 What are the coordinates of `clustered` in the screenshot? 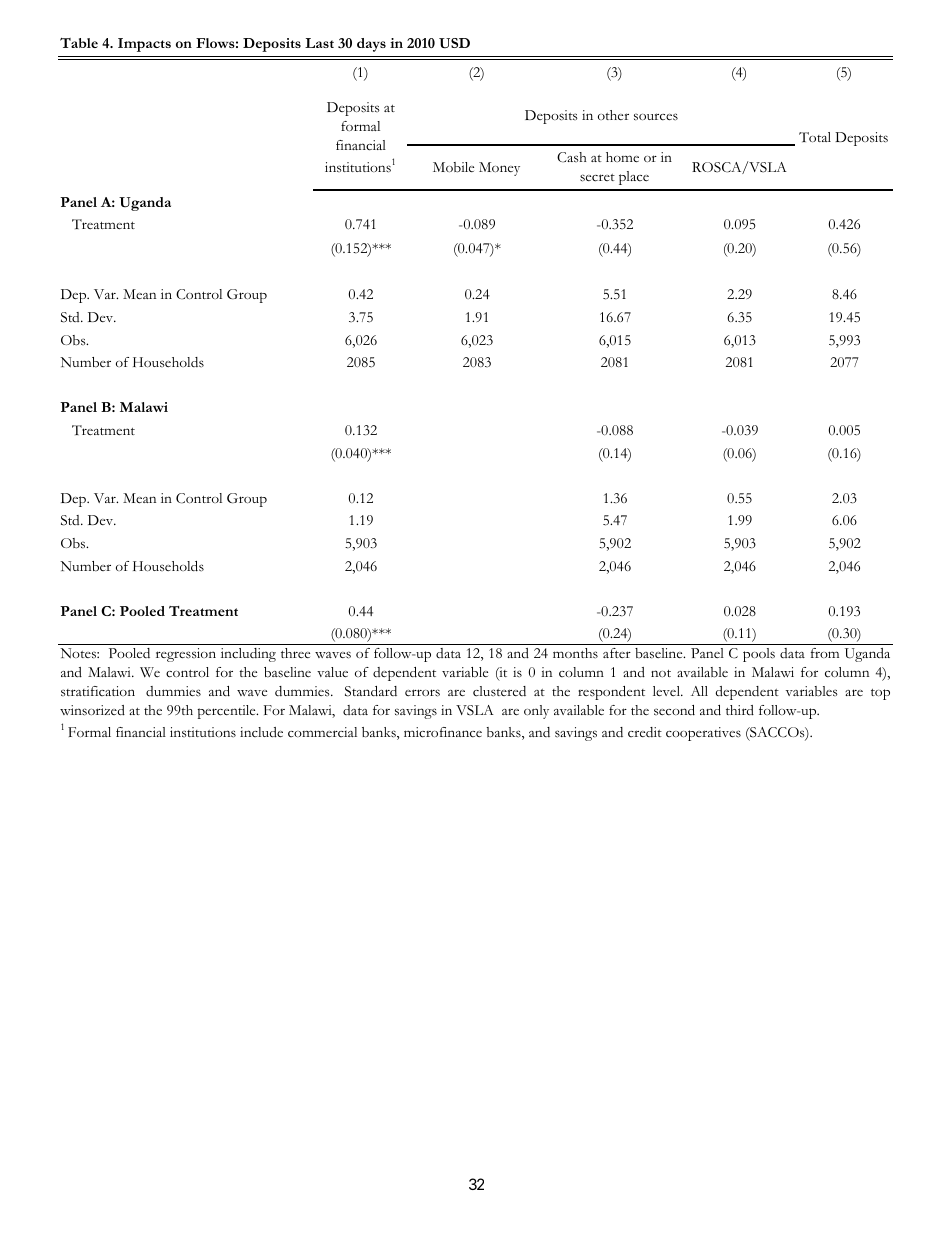 It's located at (499, 691).
